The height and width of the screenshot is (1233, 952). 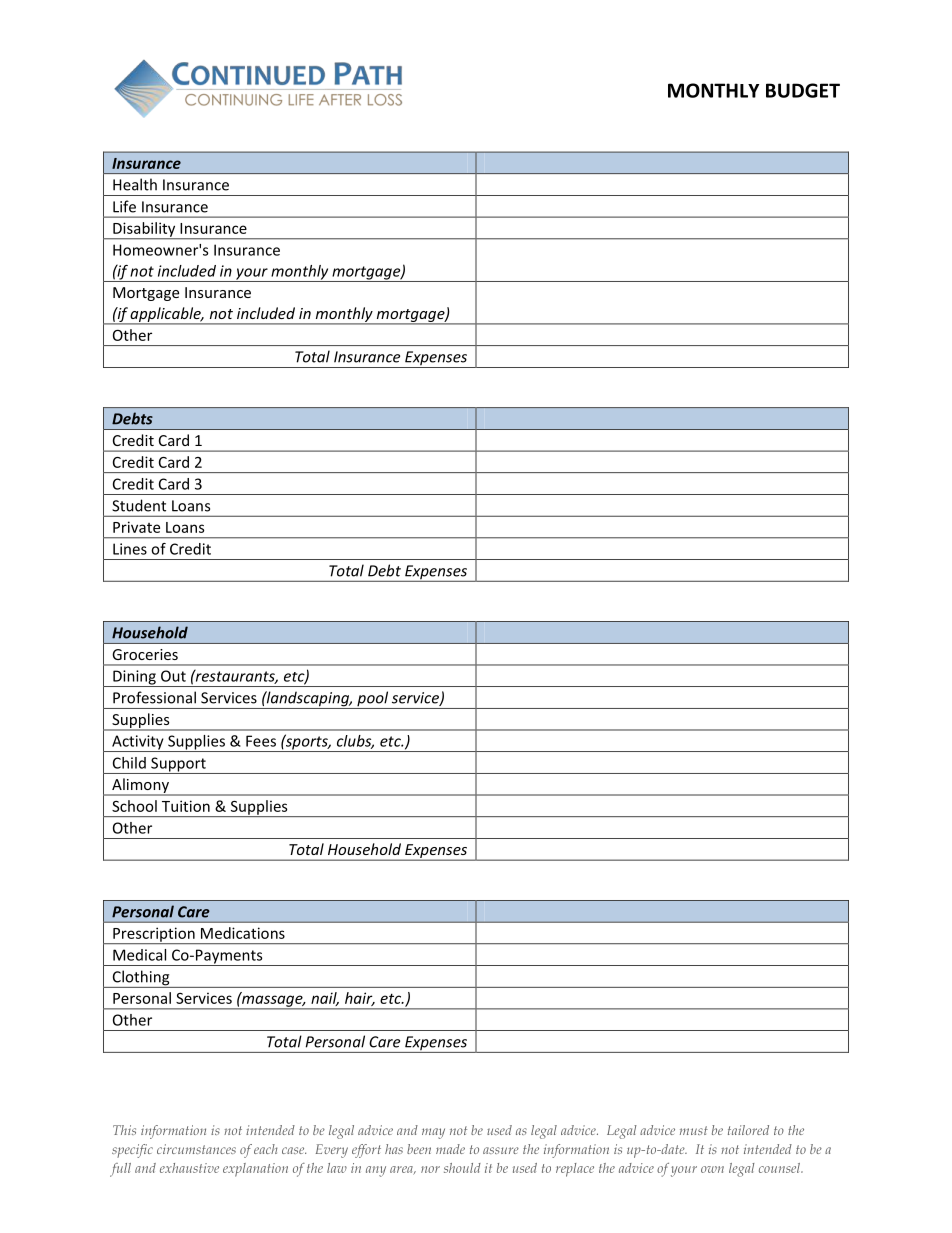 What do you see at coordinates (694, 1130) in the screenshot?
I see `must` at bounding box center [694, 1130].
